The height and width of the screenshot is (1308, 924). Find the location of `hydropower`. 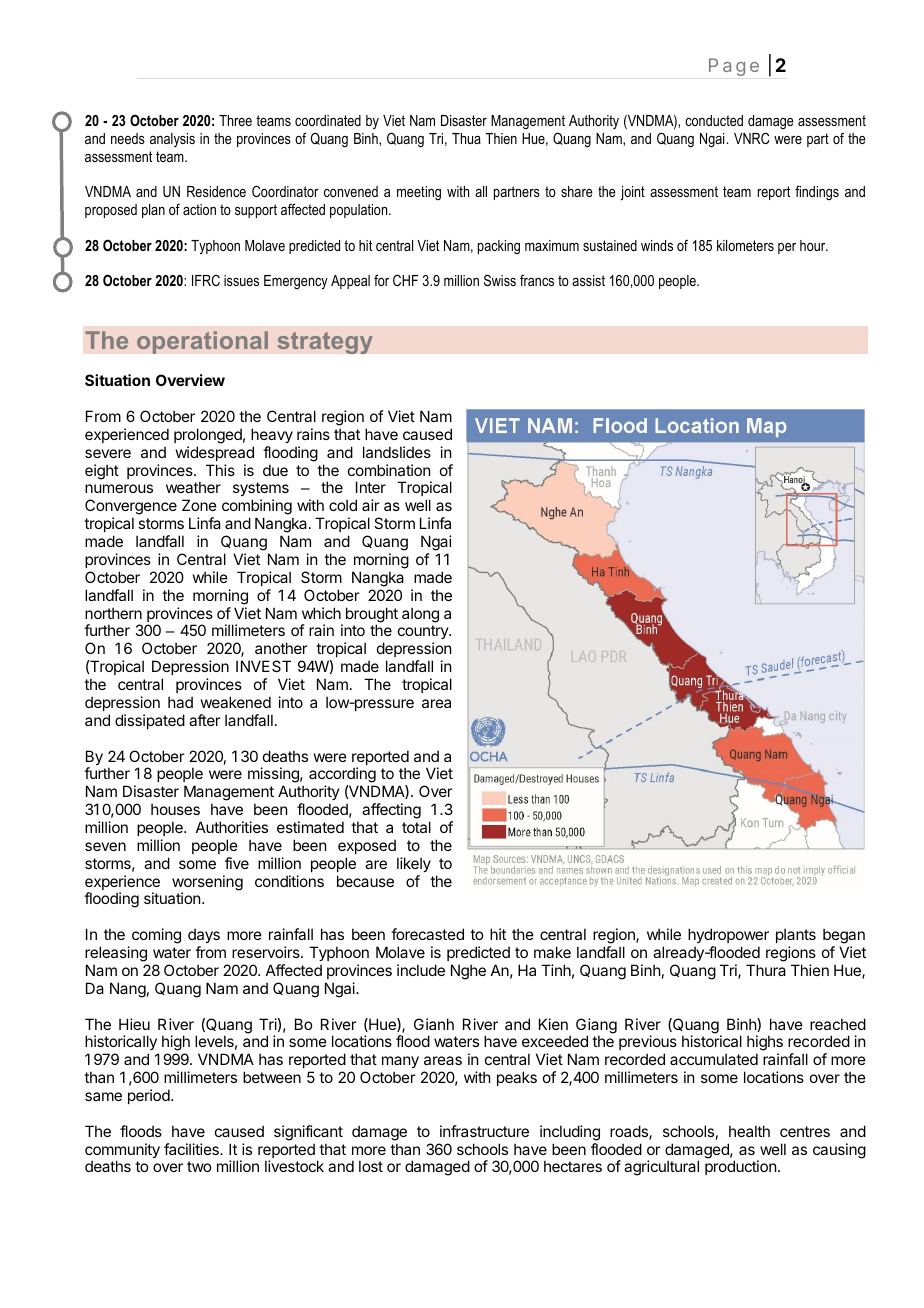

hydropower is located at coordinates (728, 935).
